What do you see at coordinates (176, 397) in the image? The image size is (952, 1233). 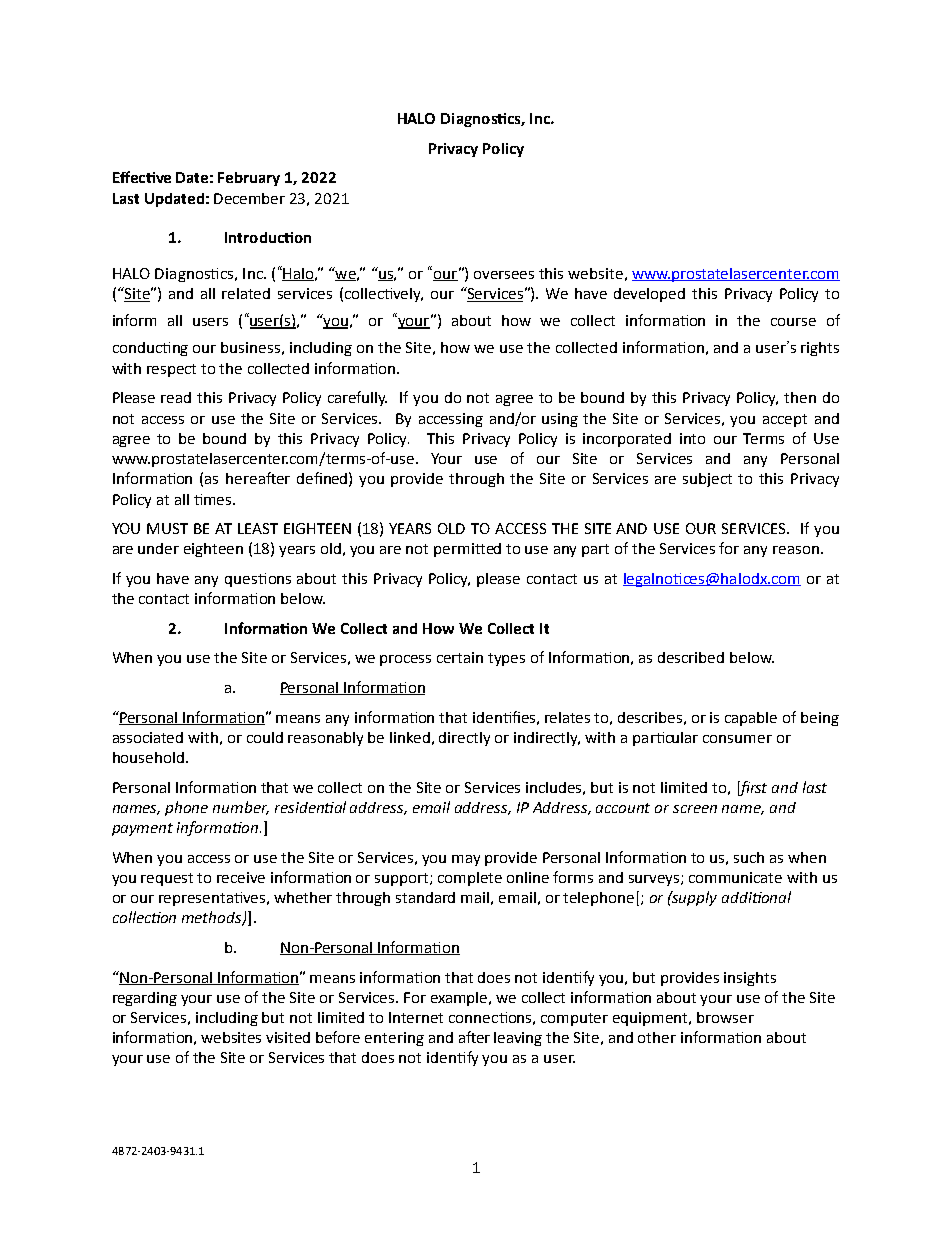 I see `read` at bounding box center [176, 397].
